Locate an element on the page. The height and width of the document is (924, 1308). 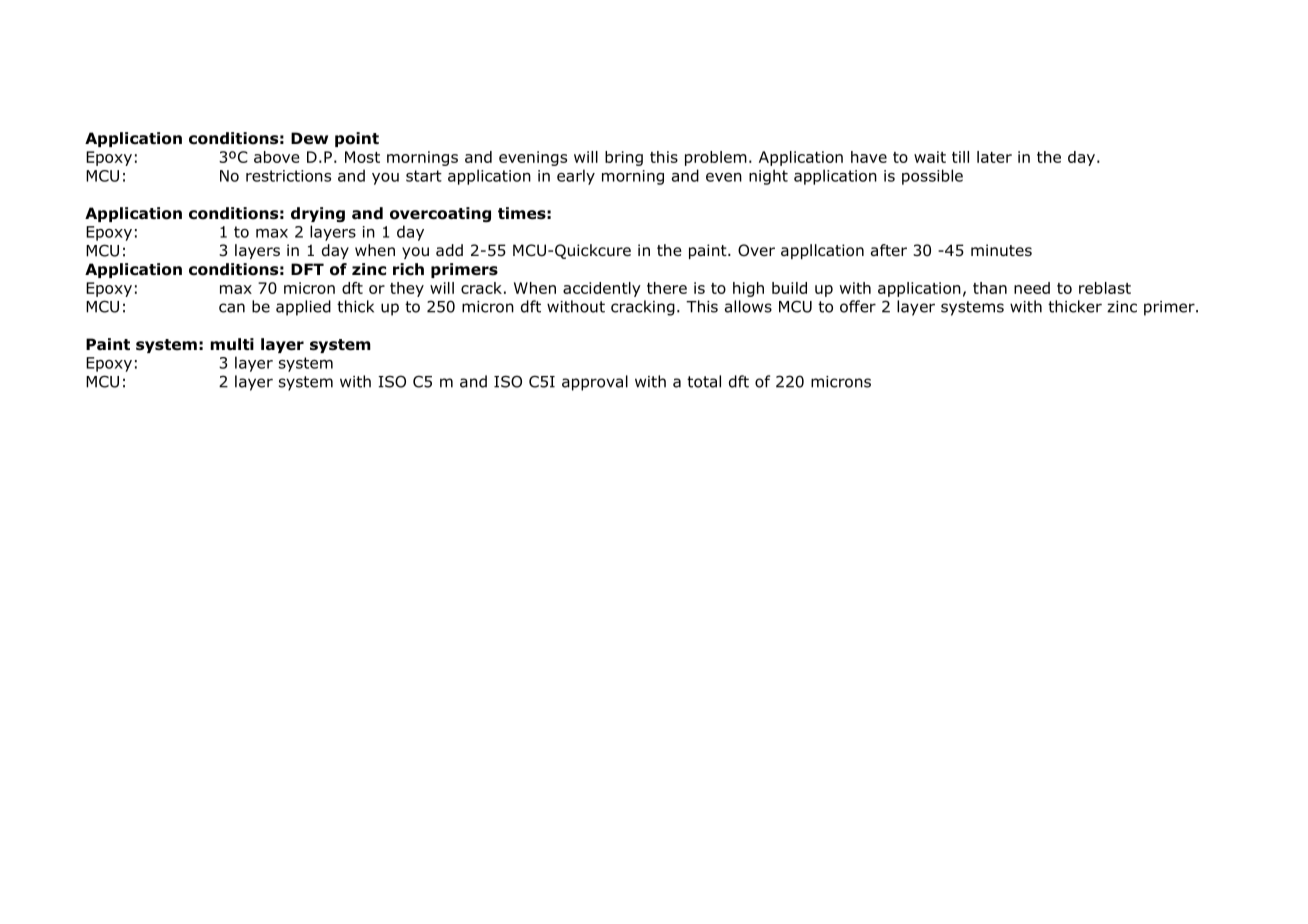
approval is located at coordinates (595, 383).
